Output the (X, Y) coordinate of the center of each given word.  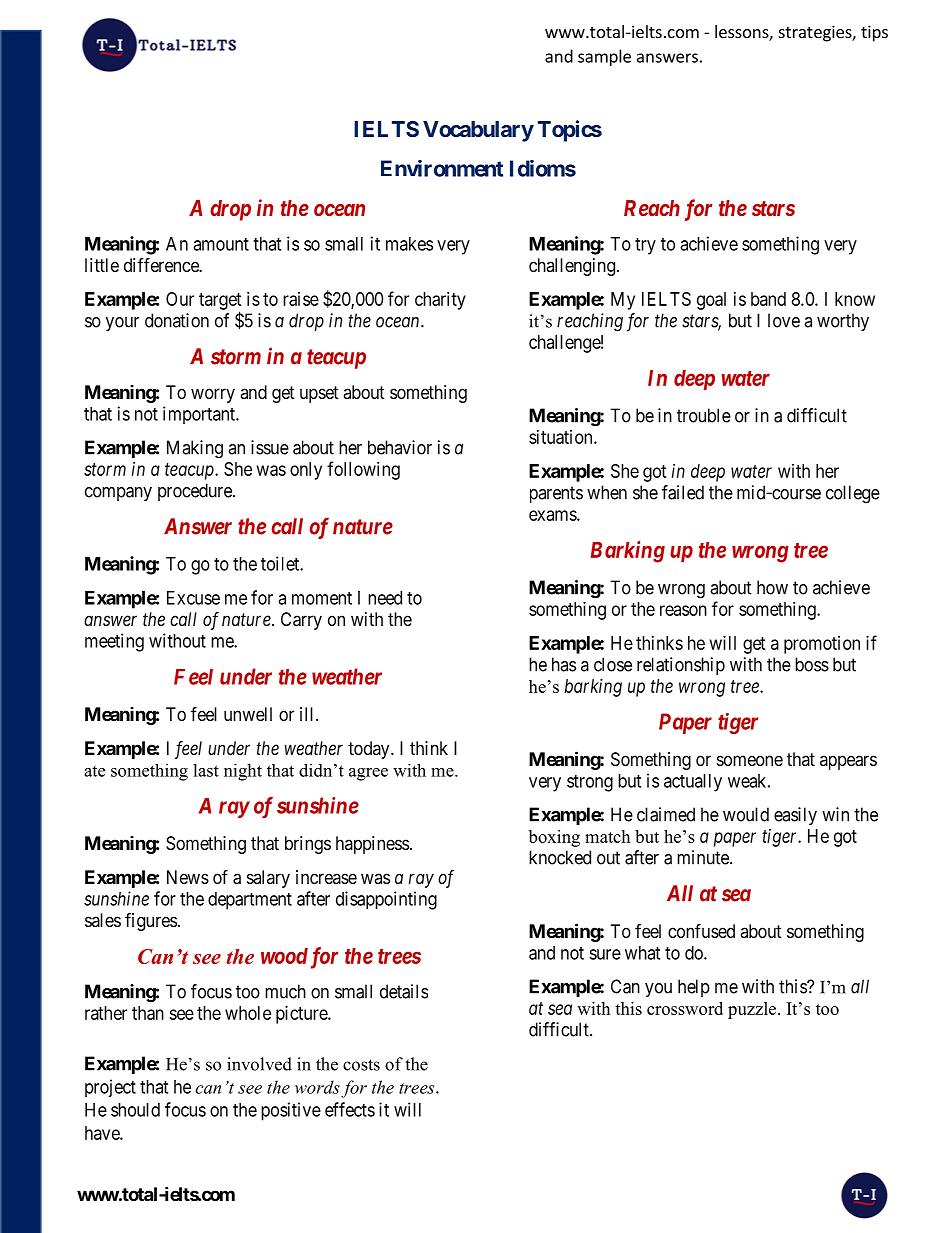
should (135, 1110)
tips (874, 33)
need (385, 598)
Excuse (193, 598)
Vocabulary (478, 131)
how (772, 587)
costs (361, 1065)
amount (221, 244)
